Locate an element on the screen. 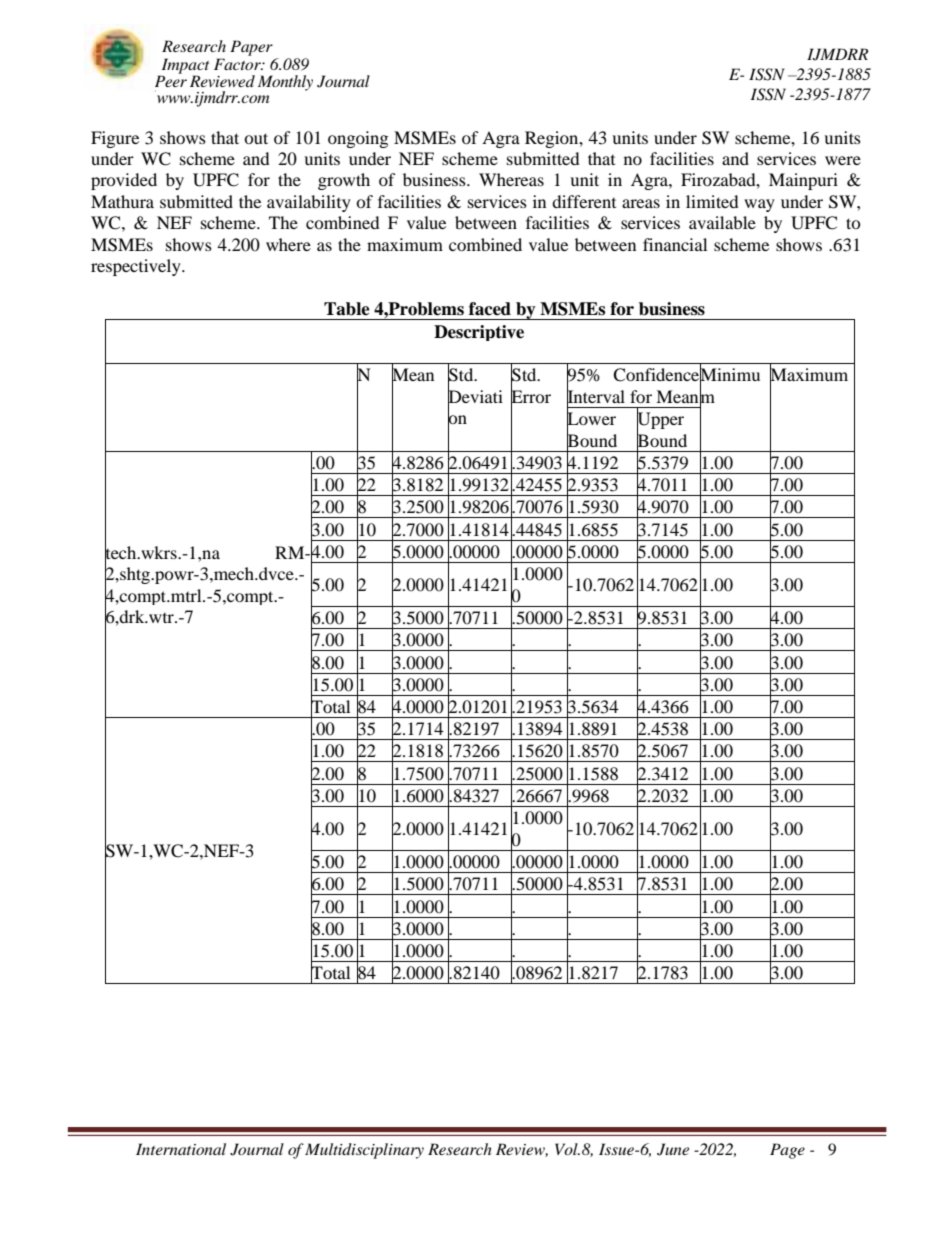 Image resolution: width=952 pixels, height=1233 pixels. Lower is located at coordinates (591, 419).
